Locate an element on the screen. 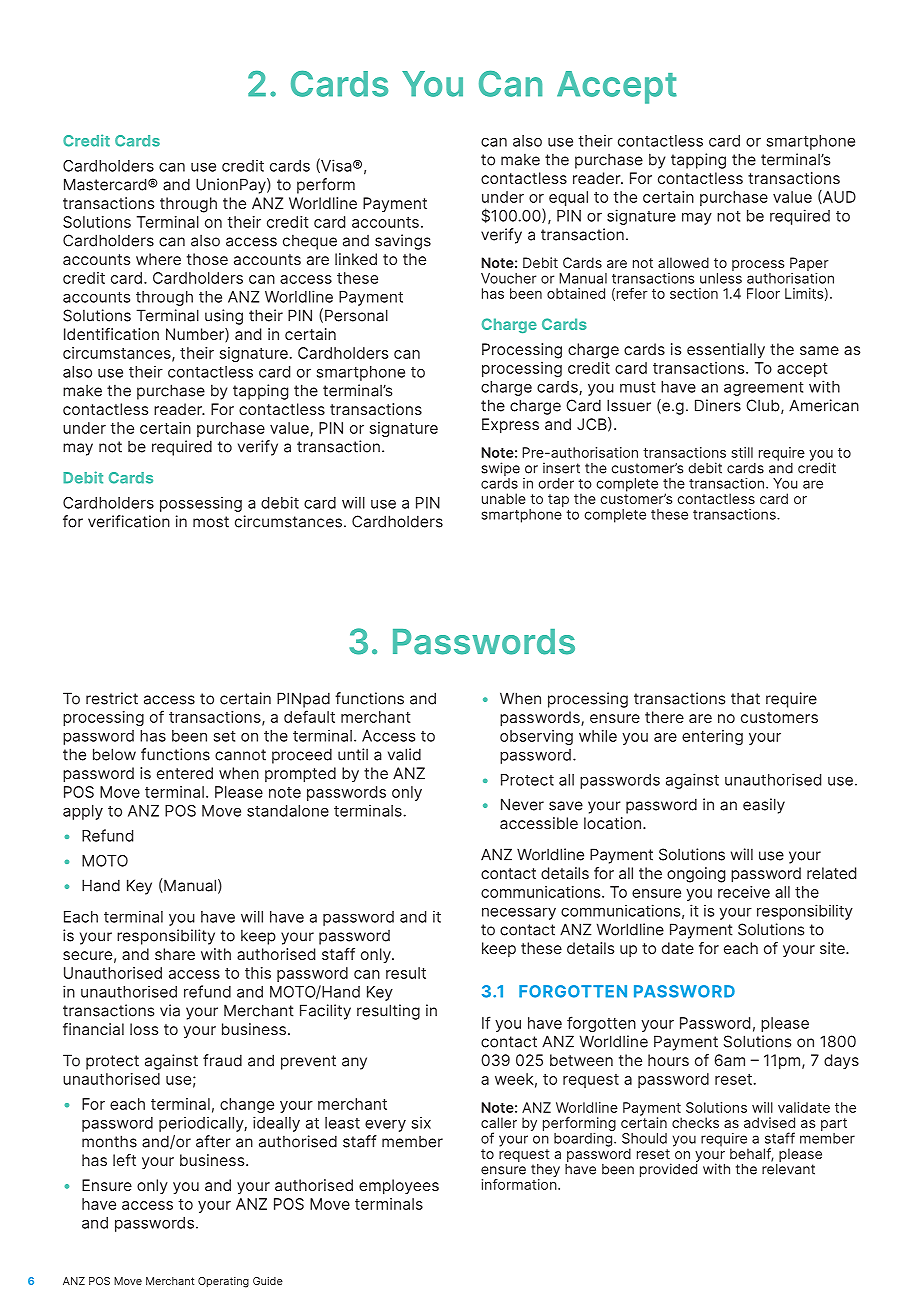 The height and width of the screenshot is (1311, 924). observing is located at coordinates (536, 737).
